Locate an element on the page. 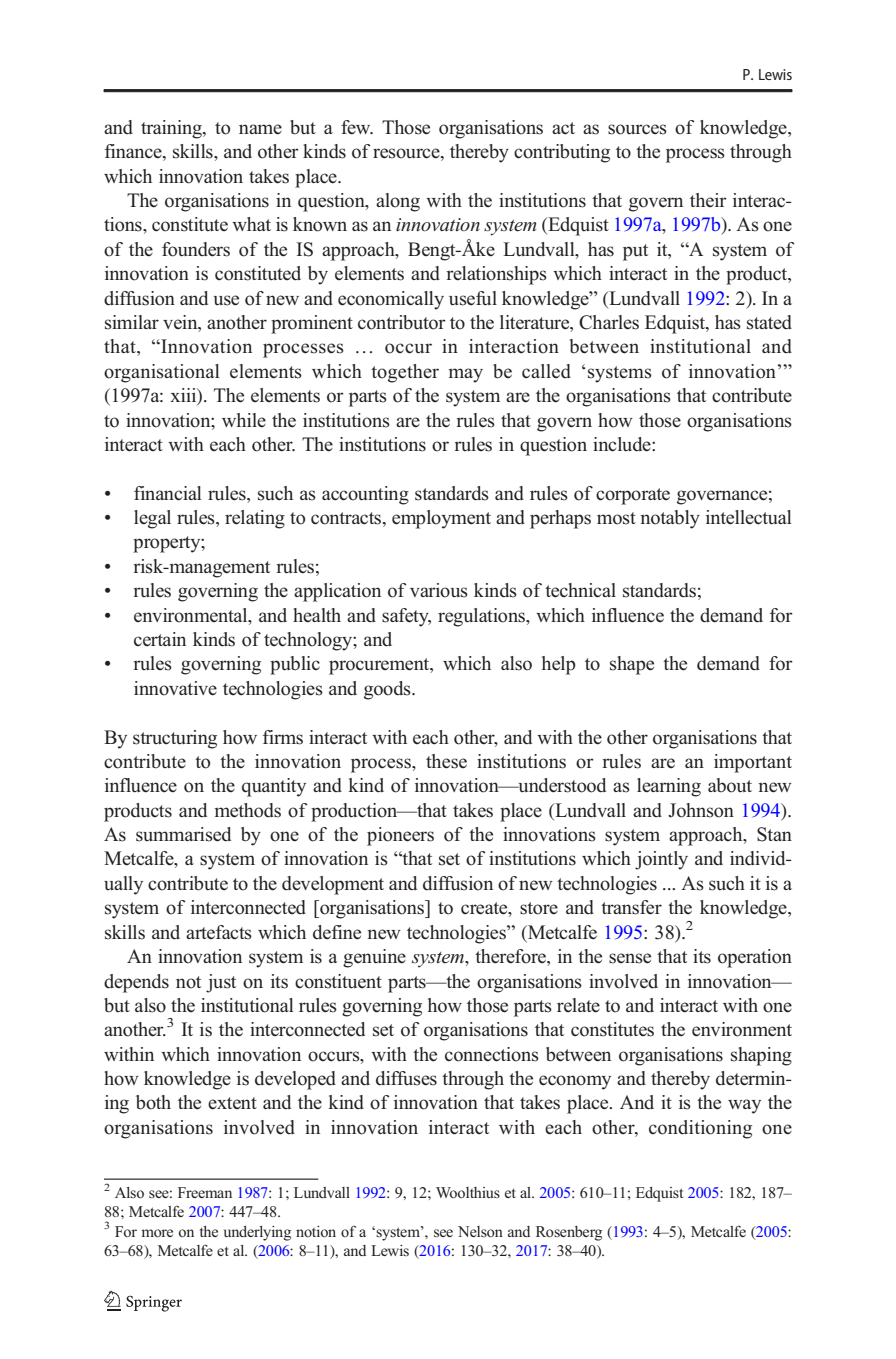  name is located at coordinates (260, 129).
